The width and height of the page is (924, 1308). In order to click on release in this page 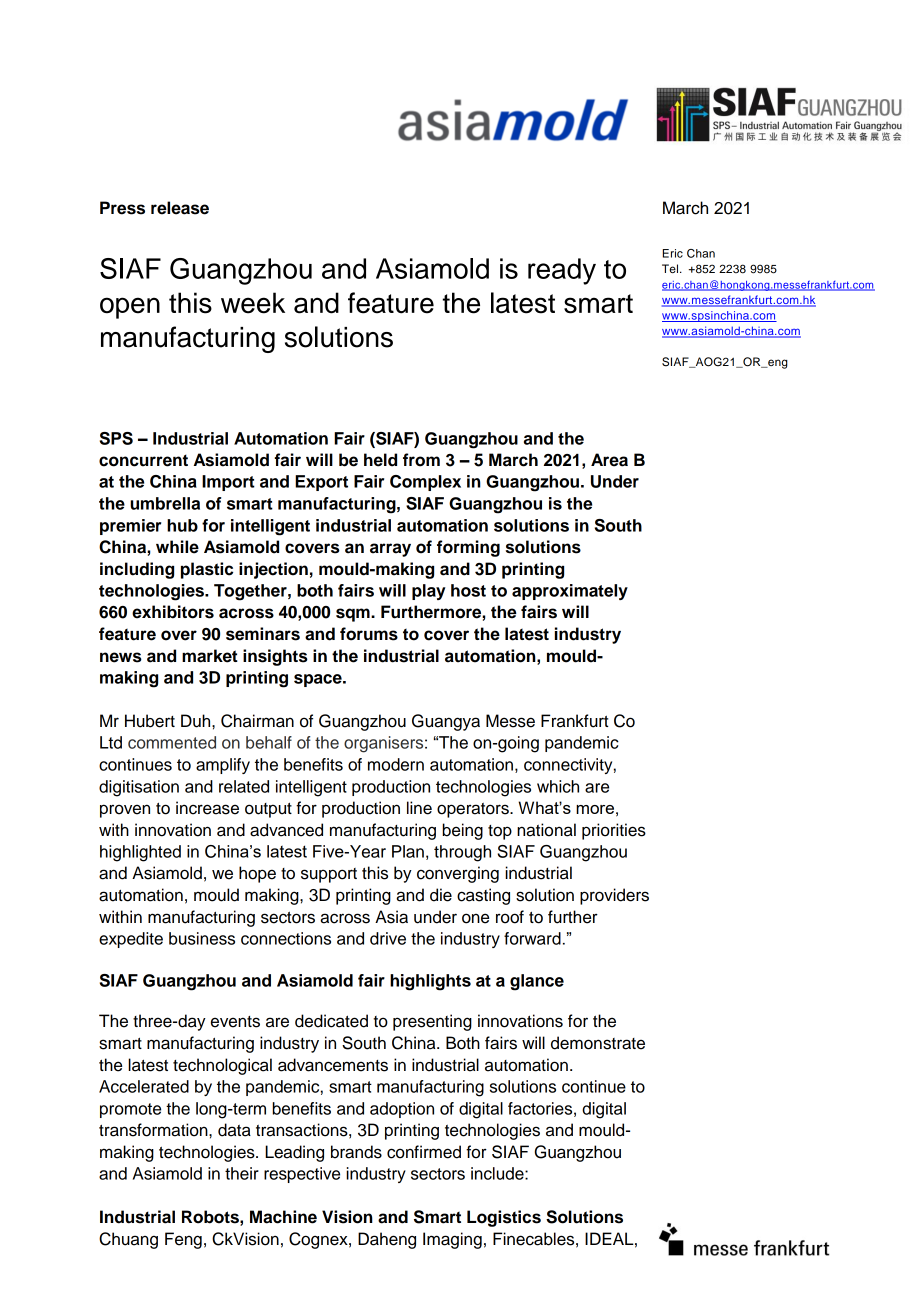, I will do `click(180, 208)`.
